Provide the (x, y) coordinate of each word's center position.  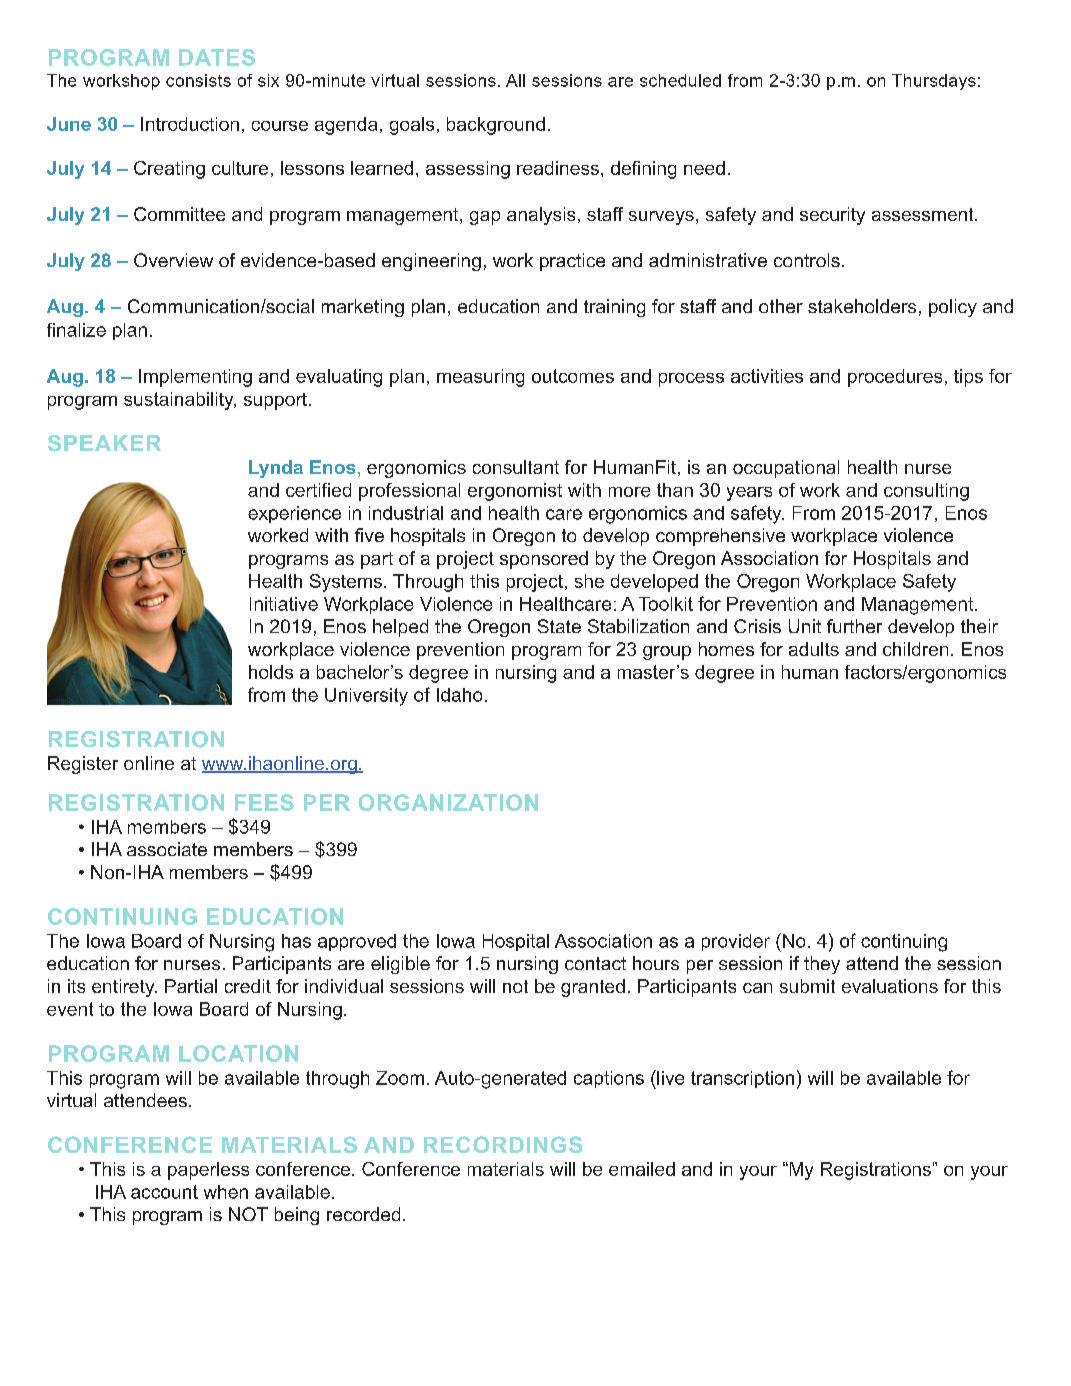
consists (198, 80)
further (854, 626)
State (559, 626)
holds (271, 672)
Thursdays (934, 82)
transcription (742, 1079)
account (164, 1192)
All (515, 80)
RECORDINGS (503, 1144)
